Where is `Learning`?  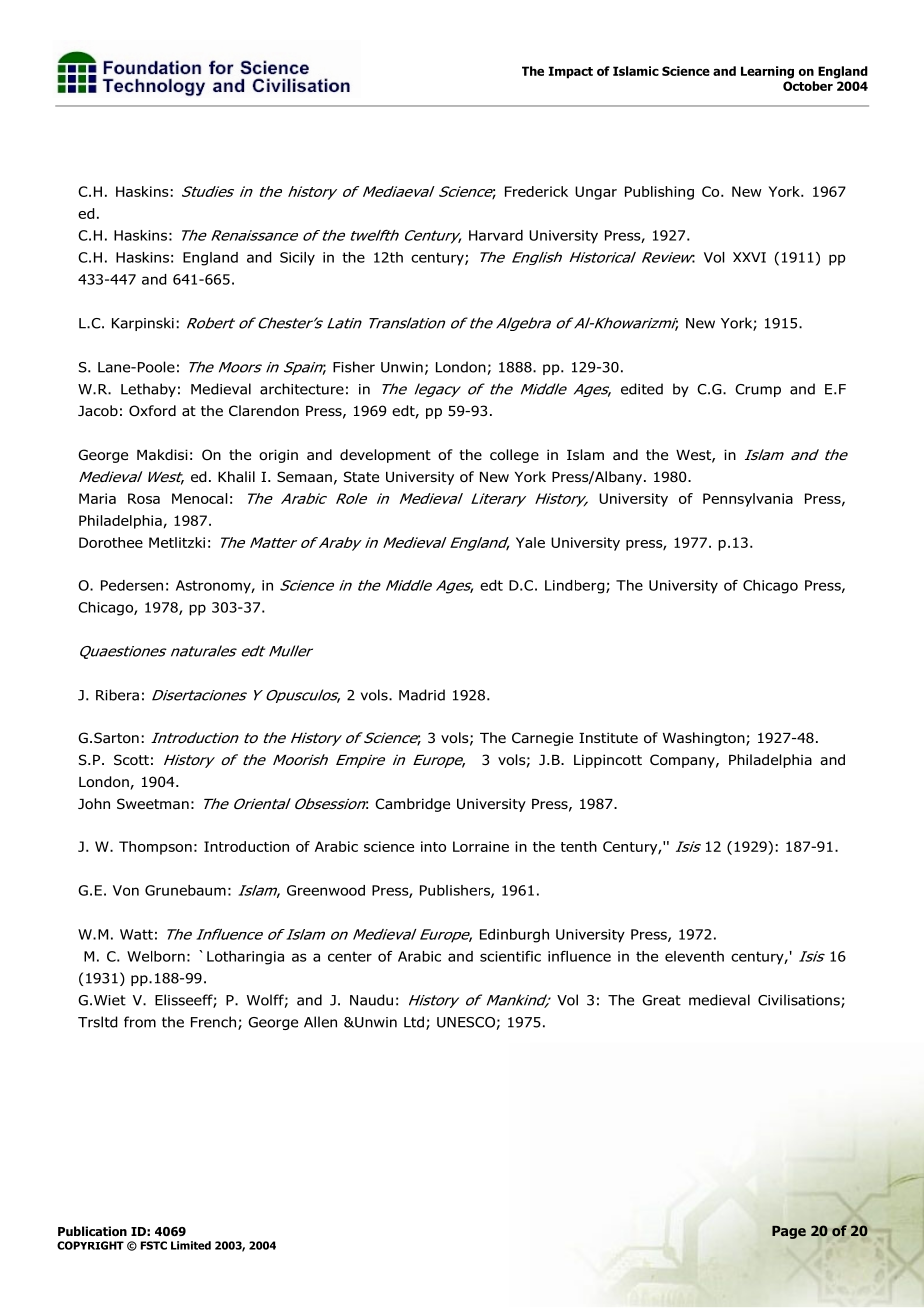
Learning is located at coordinates (767, 72).
